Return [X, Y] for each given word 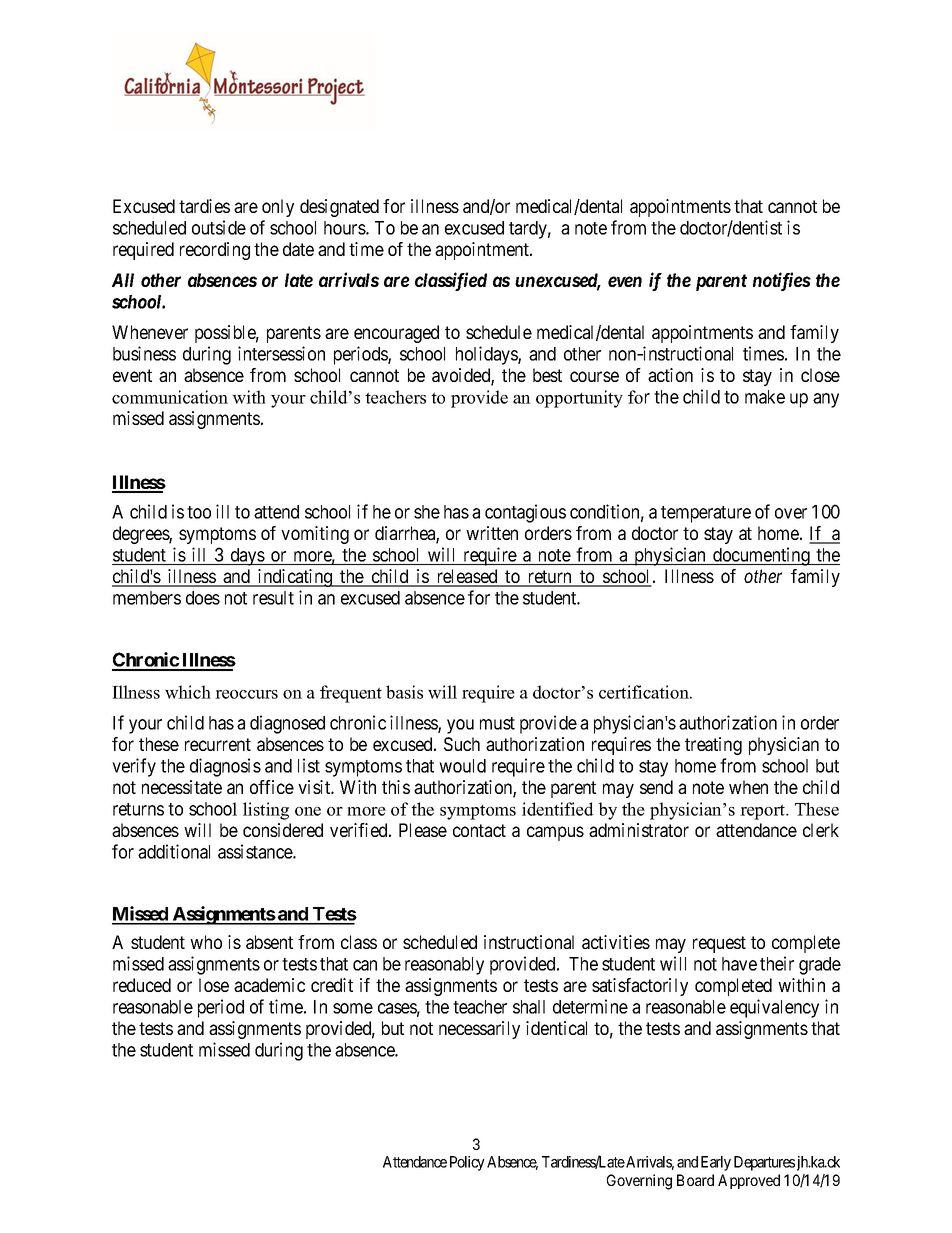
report [764, 812]
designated [339, 208]
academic [269, 985]
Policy [467, 1163]
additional [174, 851]
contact [479, 830]
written [492, 533]
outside [219, 227]
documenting [761, 556]
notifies [782, 281]
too [199, 512]
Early [716, 1163]
